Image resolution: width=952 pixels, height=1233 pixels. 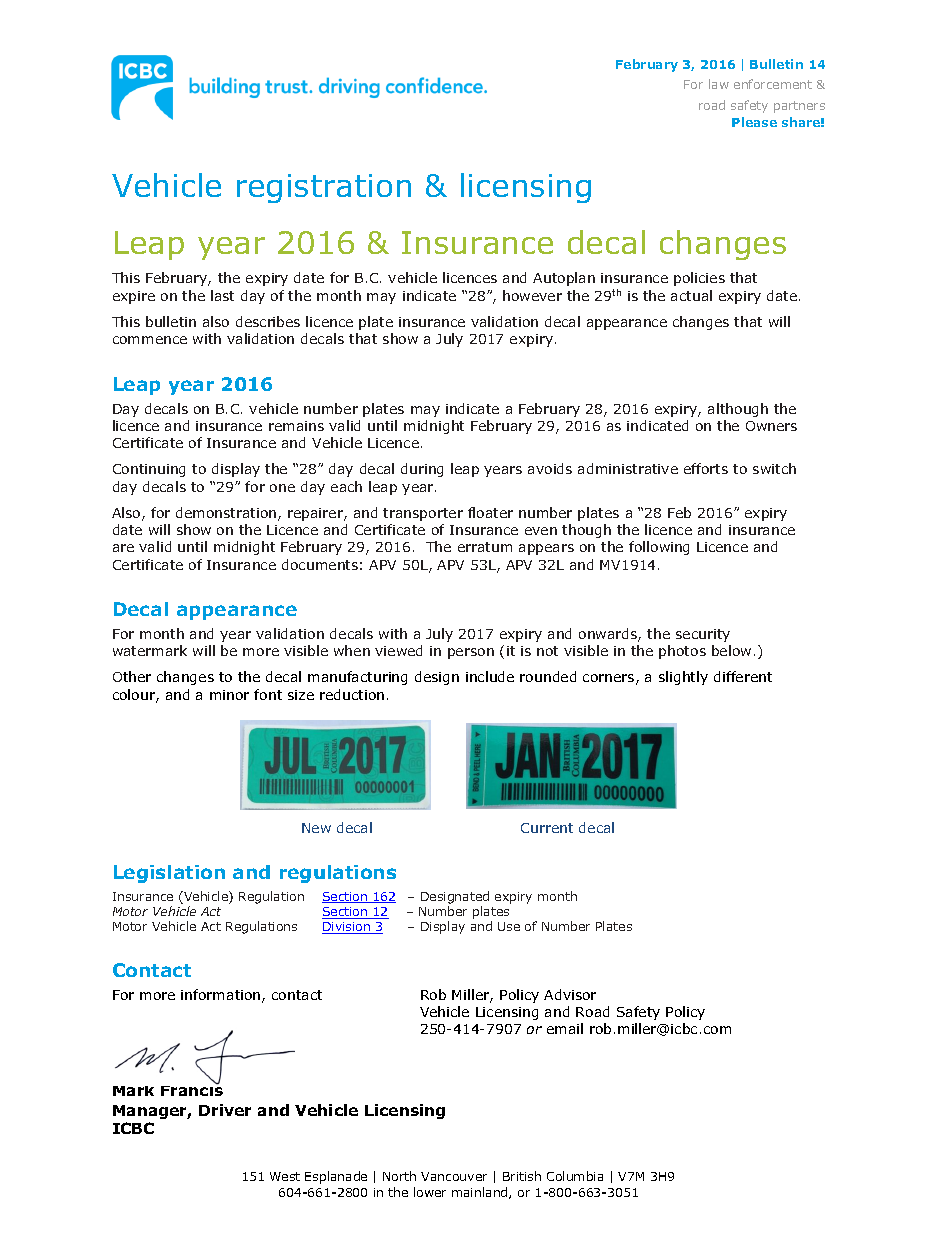 I want to click on Use, so click(x=509, y=926).
